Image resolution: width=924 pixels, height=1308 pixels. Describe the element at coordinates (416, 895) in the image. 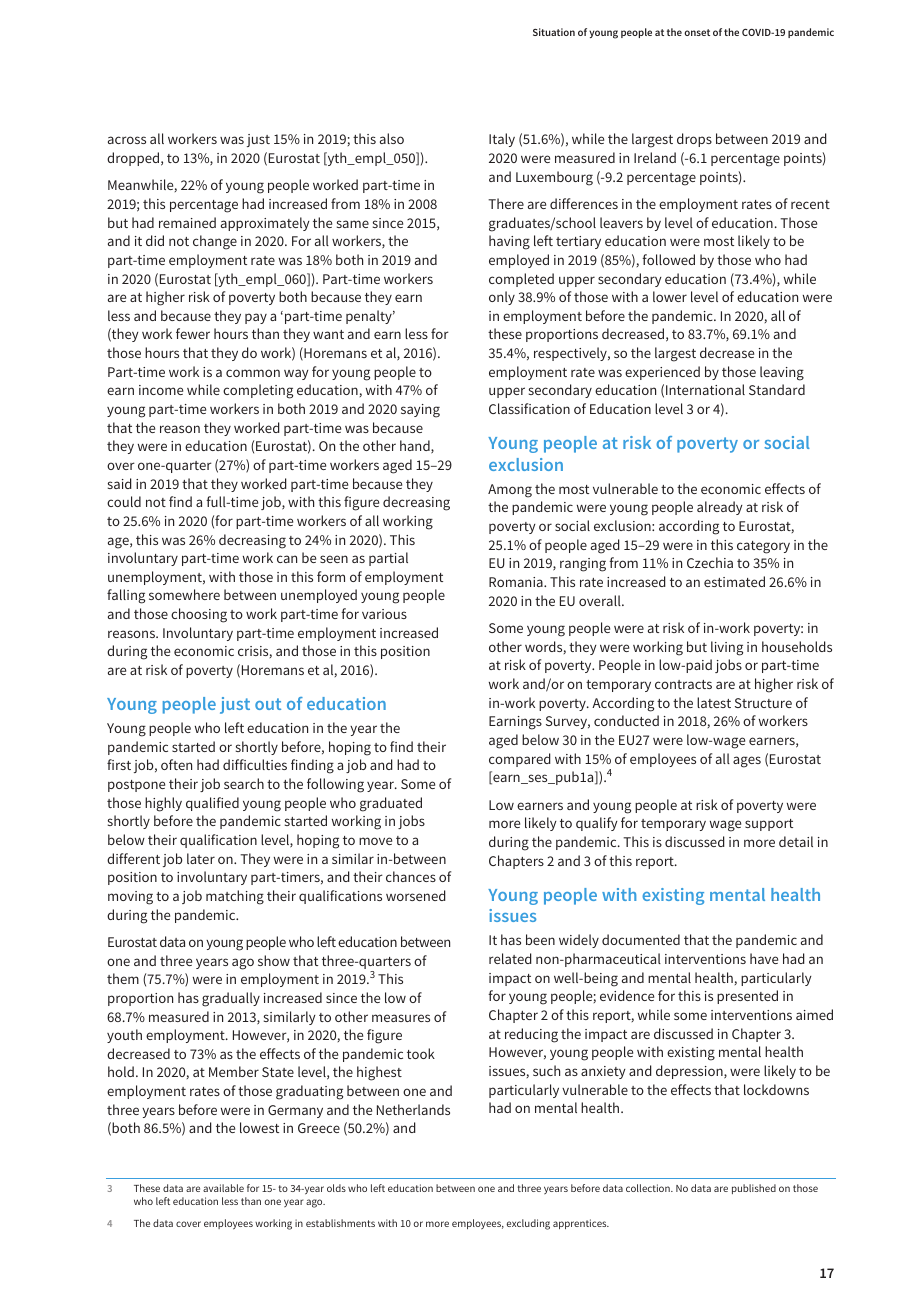

I see `worsened` at that location.
